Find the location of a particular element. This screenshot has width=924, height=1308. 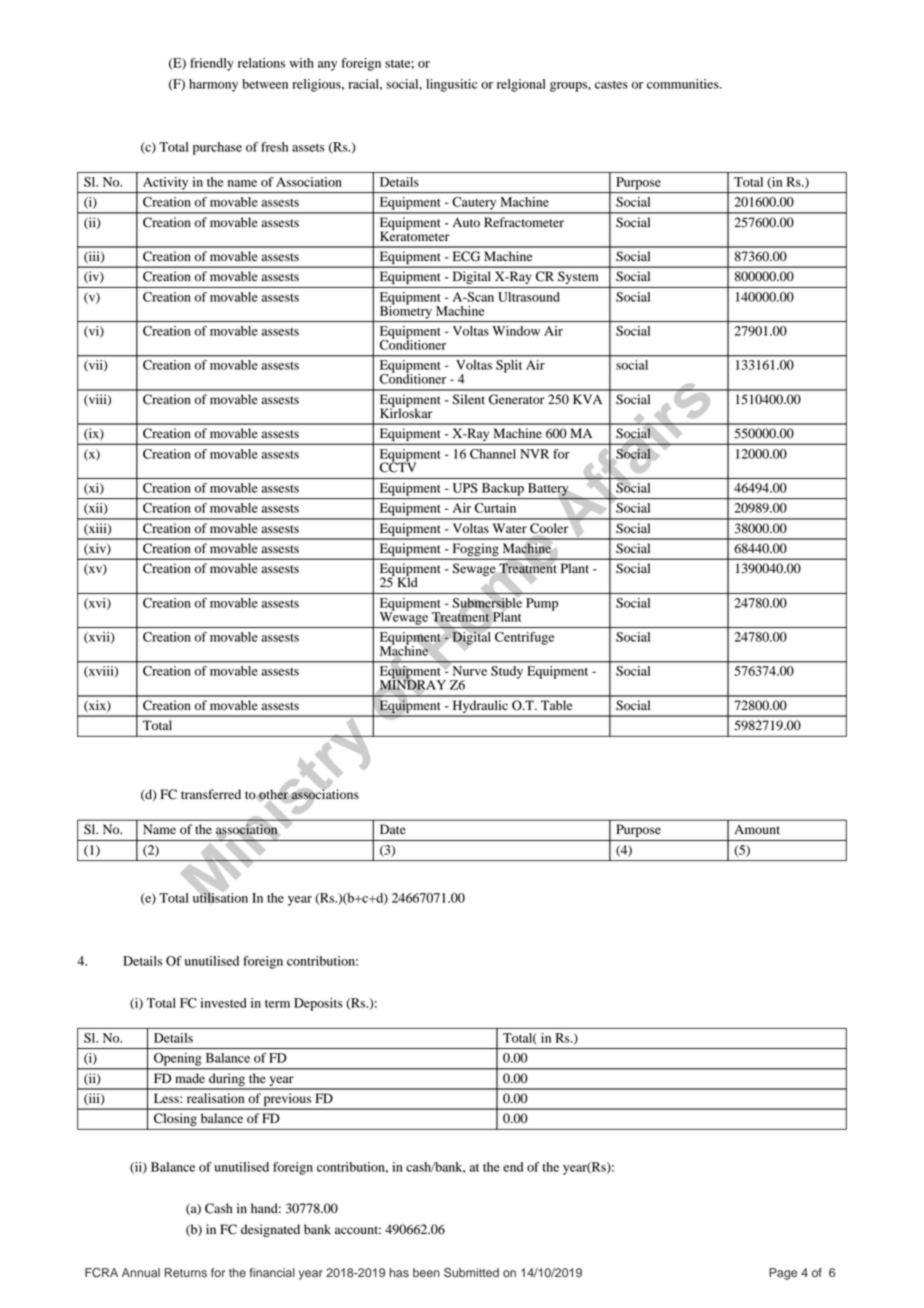

communities is located at coordinates (684, 84).
